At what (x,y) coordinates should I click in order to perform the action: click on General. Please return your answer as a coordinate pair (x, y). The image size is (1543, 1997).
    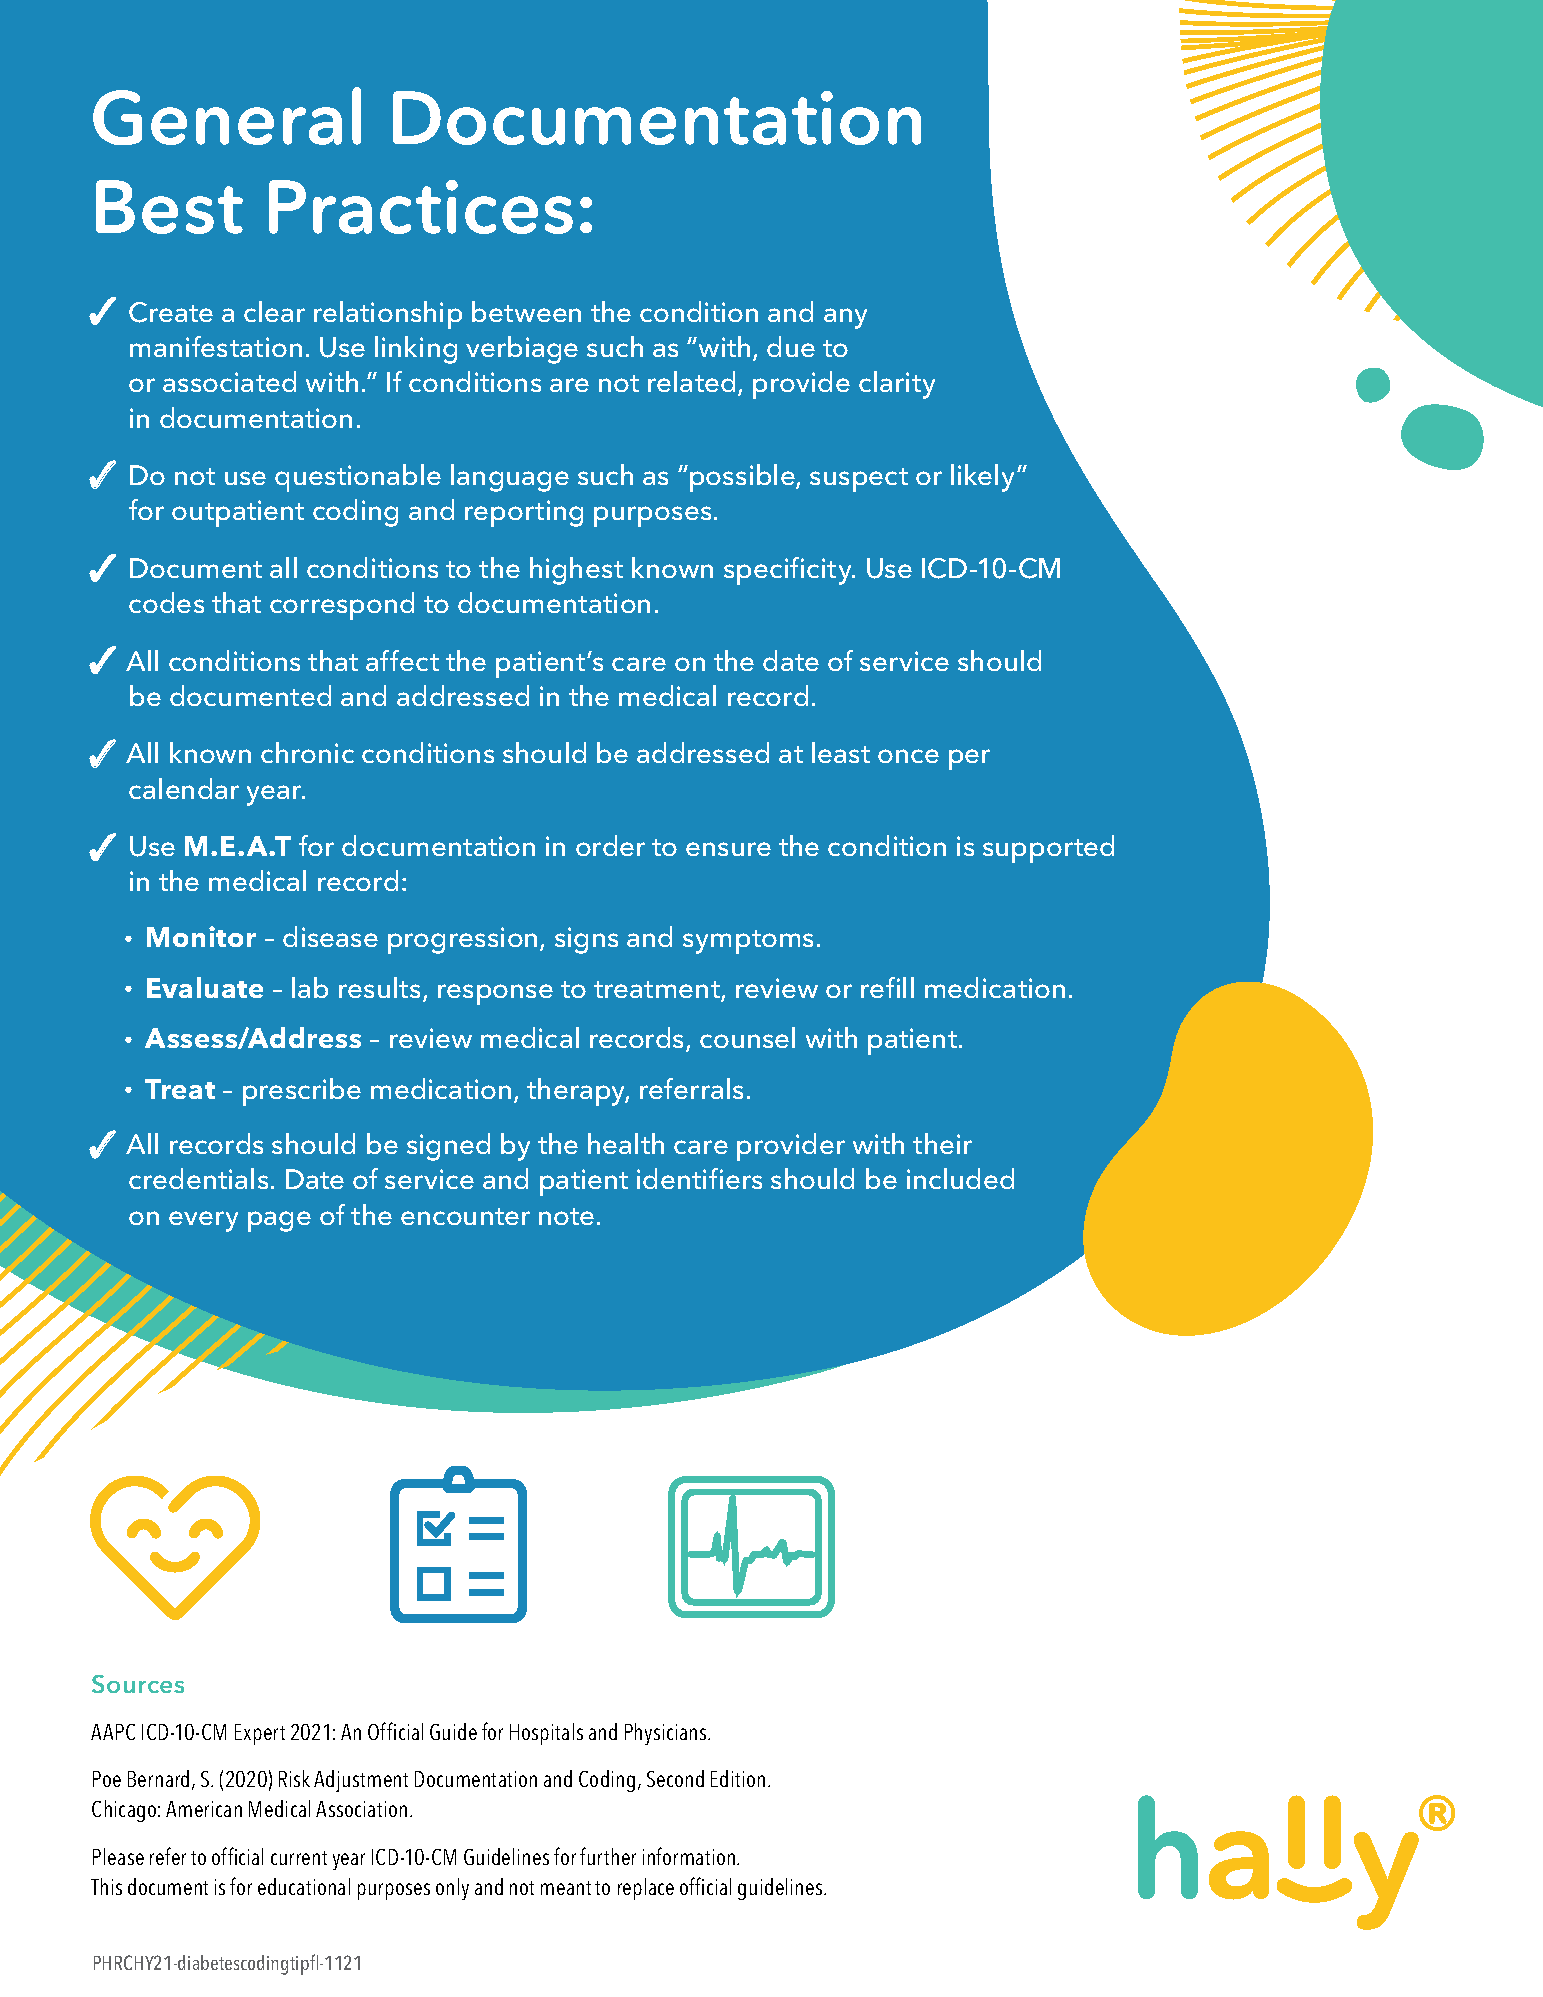
    Looking at the image, I should click on (227, 116).
